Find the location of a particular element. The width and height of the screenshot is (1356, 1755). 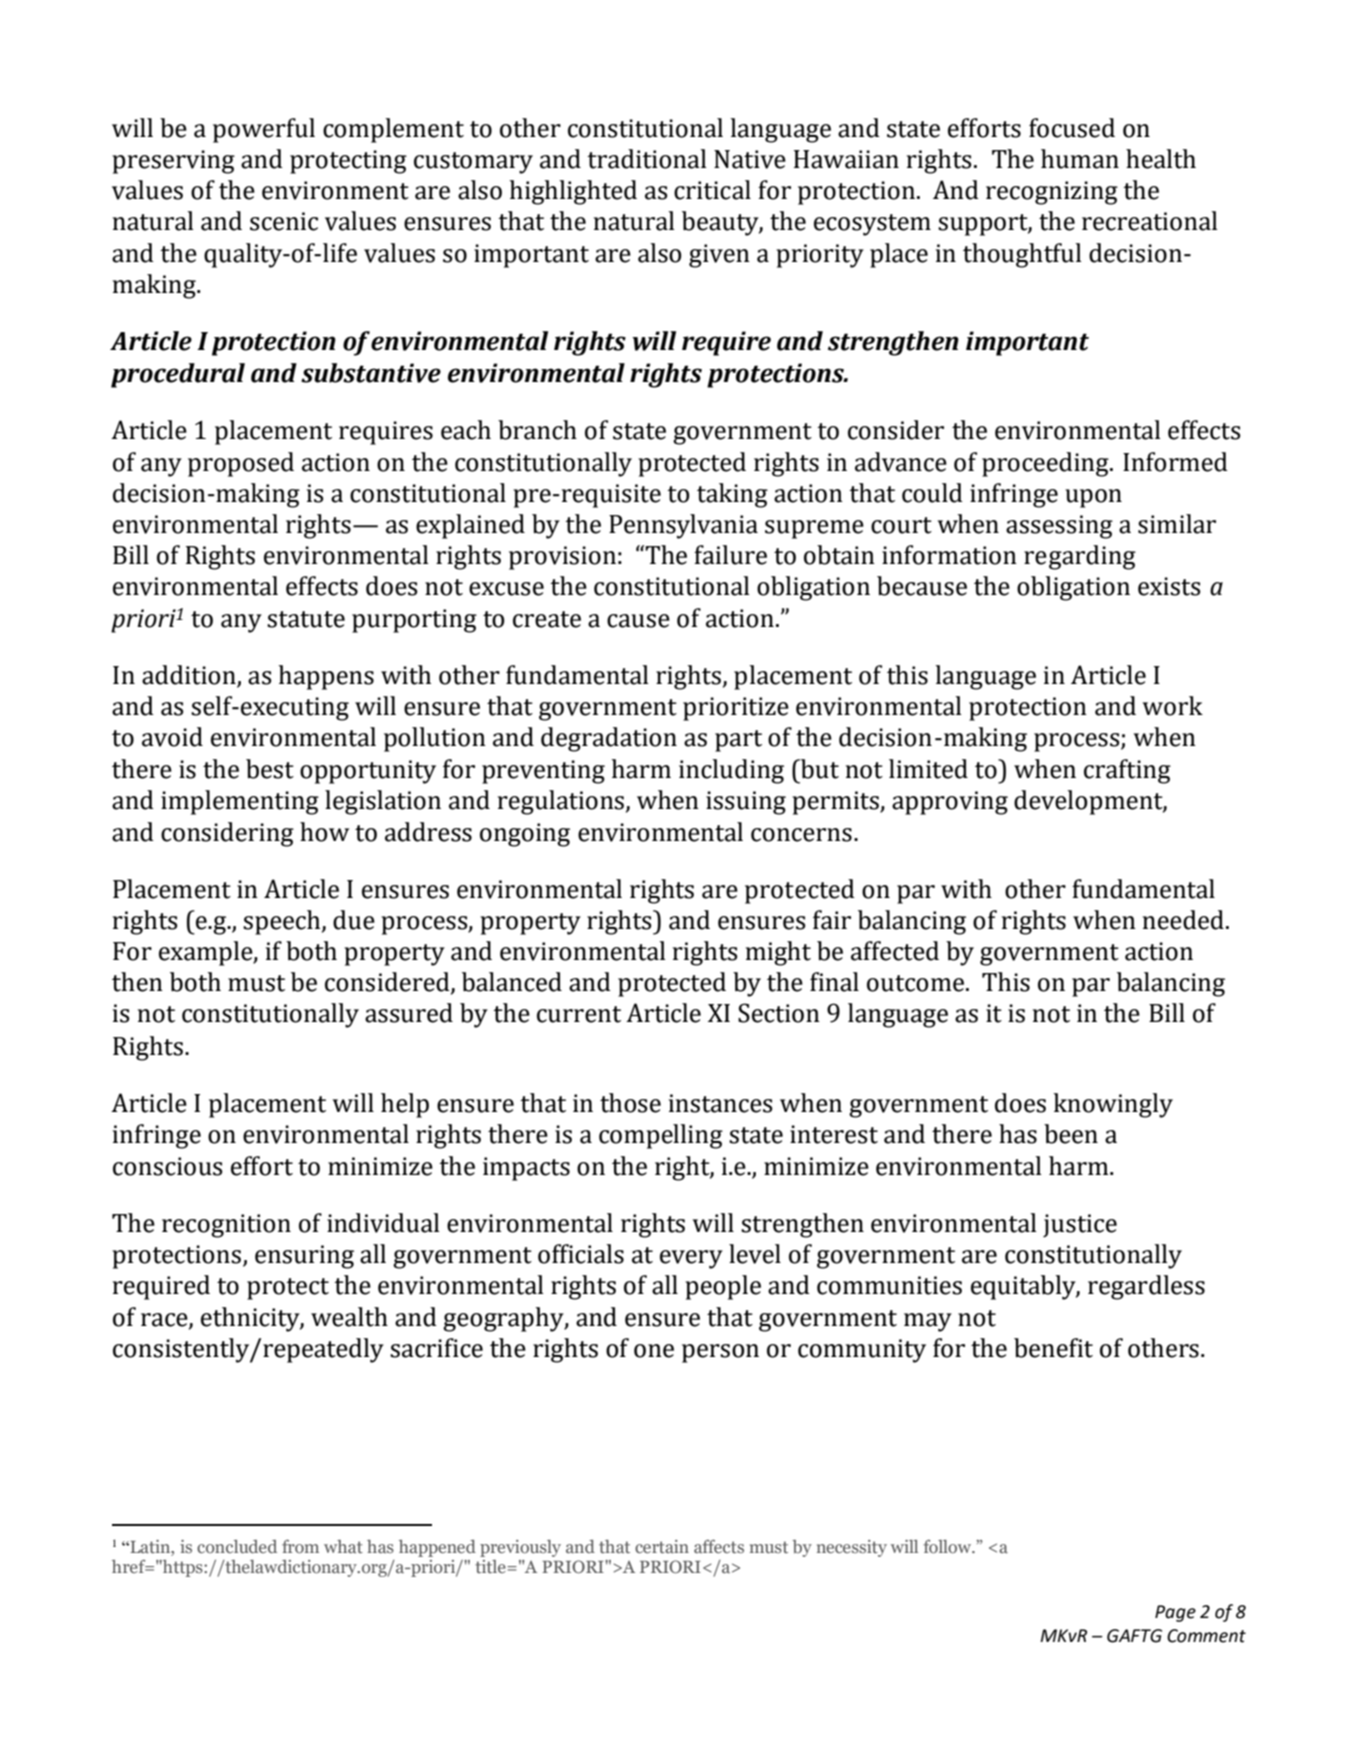

part is located at coordinates (738, 741).
